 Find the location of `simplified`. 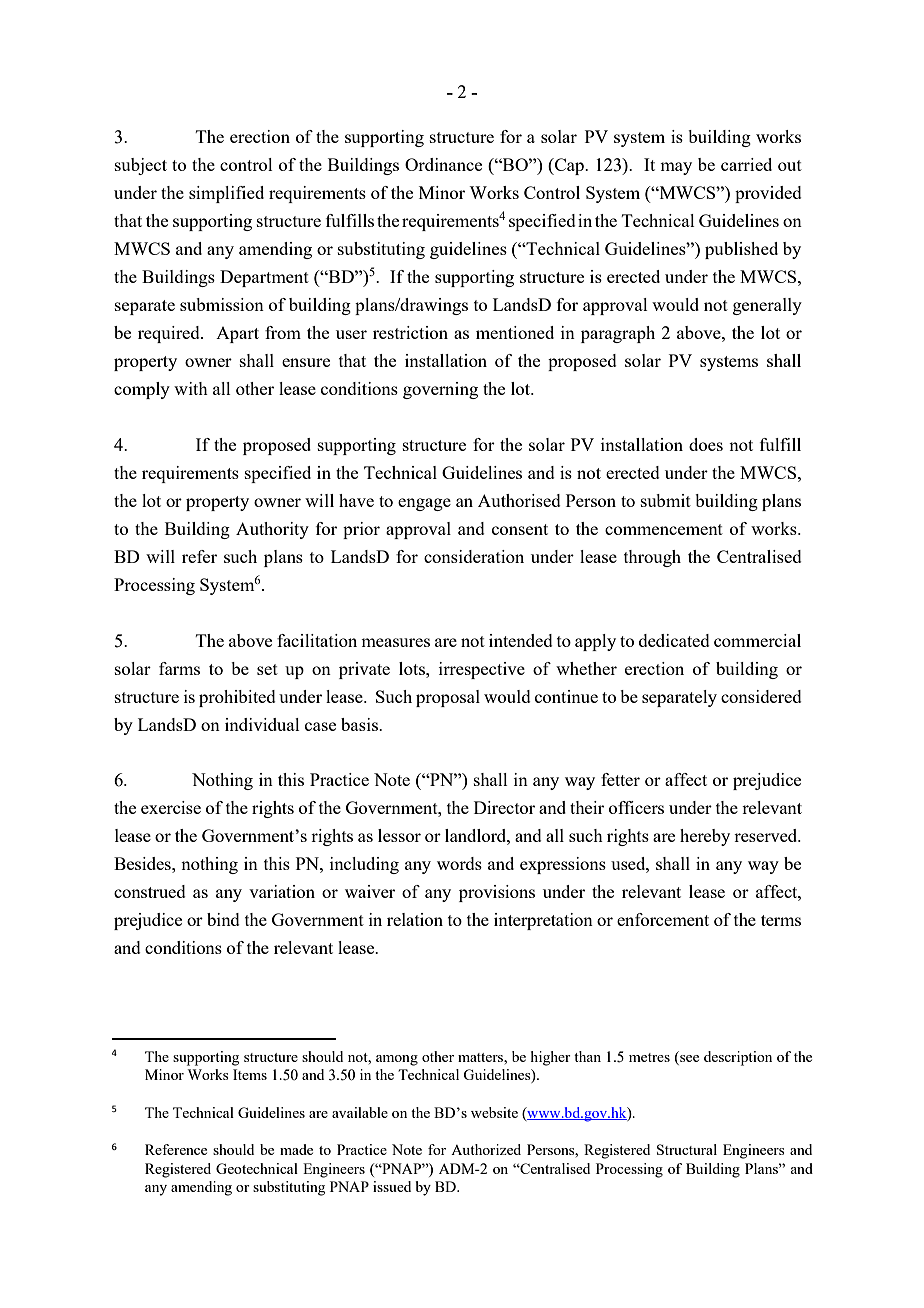

simplified is located at coordinates (226, 194).
